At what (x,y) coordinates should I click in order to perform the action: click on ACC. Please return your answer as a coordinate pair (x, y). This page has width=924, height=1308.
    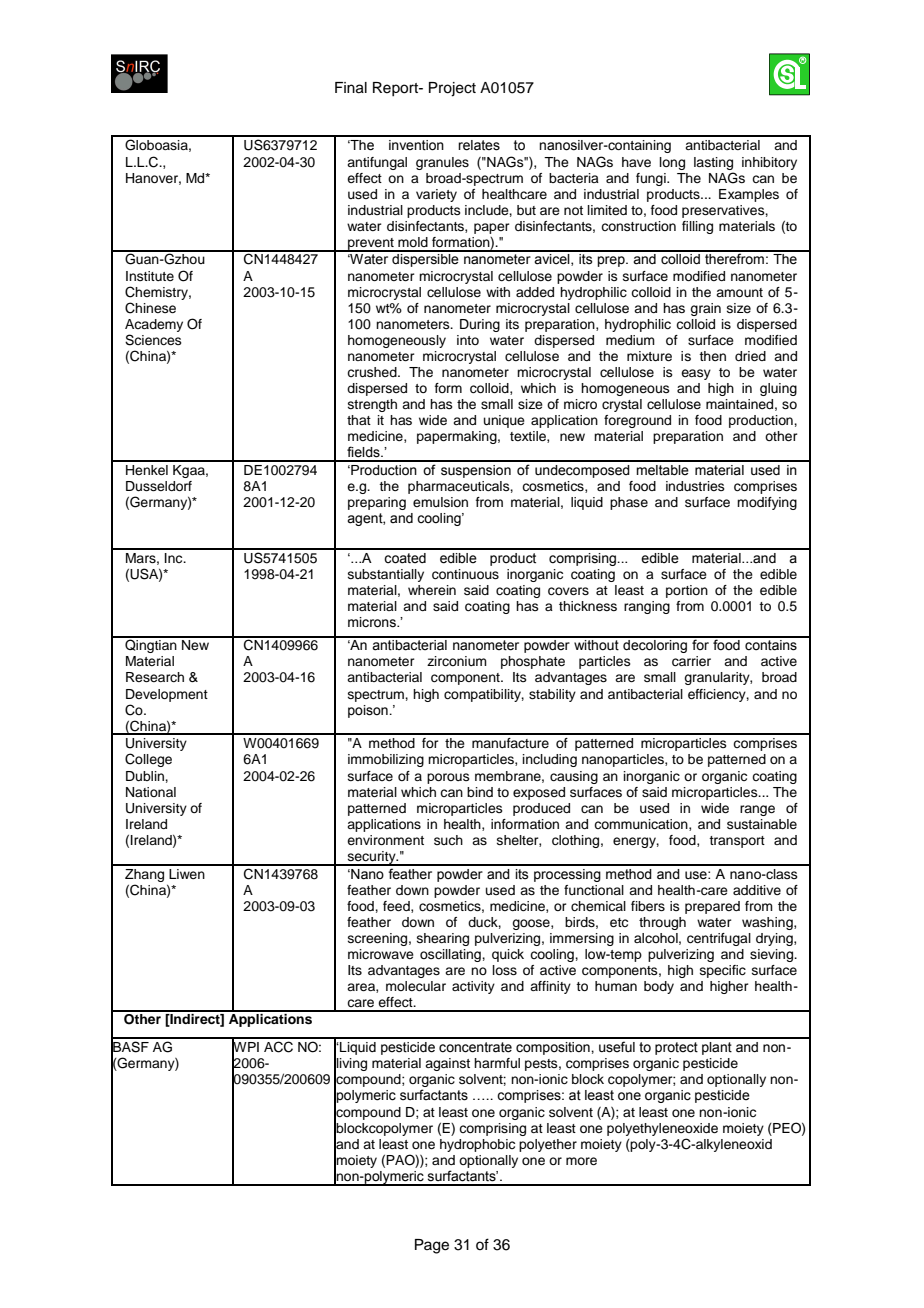
    Looking at the image, I should click on (278, 1047).
